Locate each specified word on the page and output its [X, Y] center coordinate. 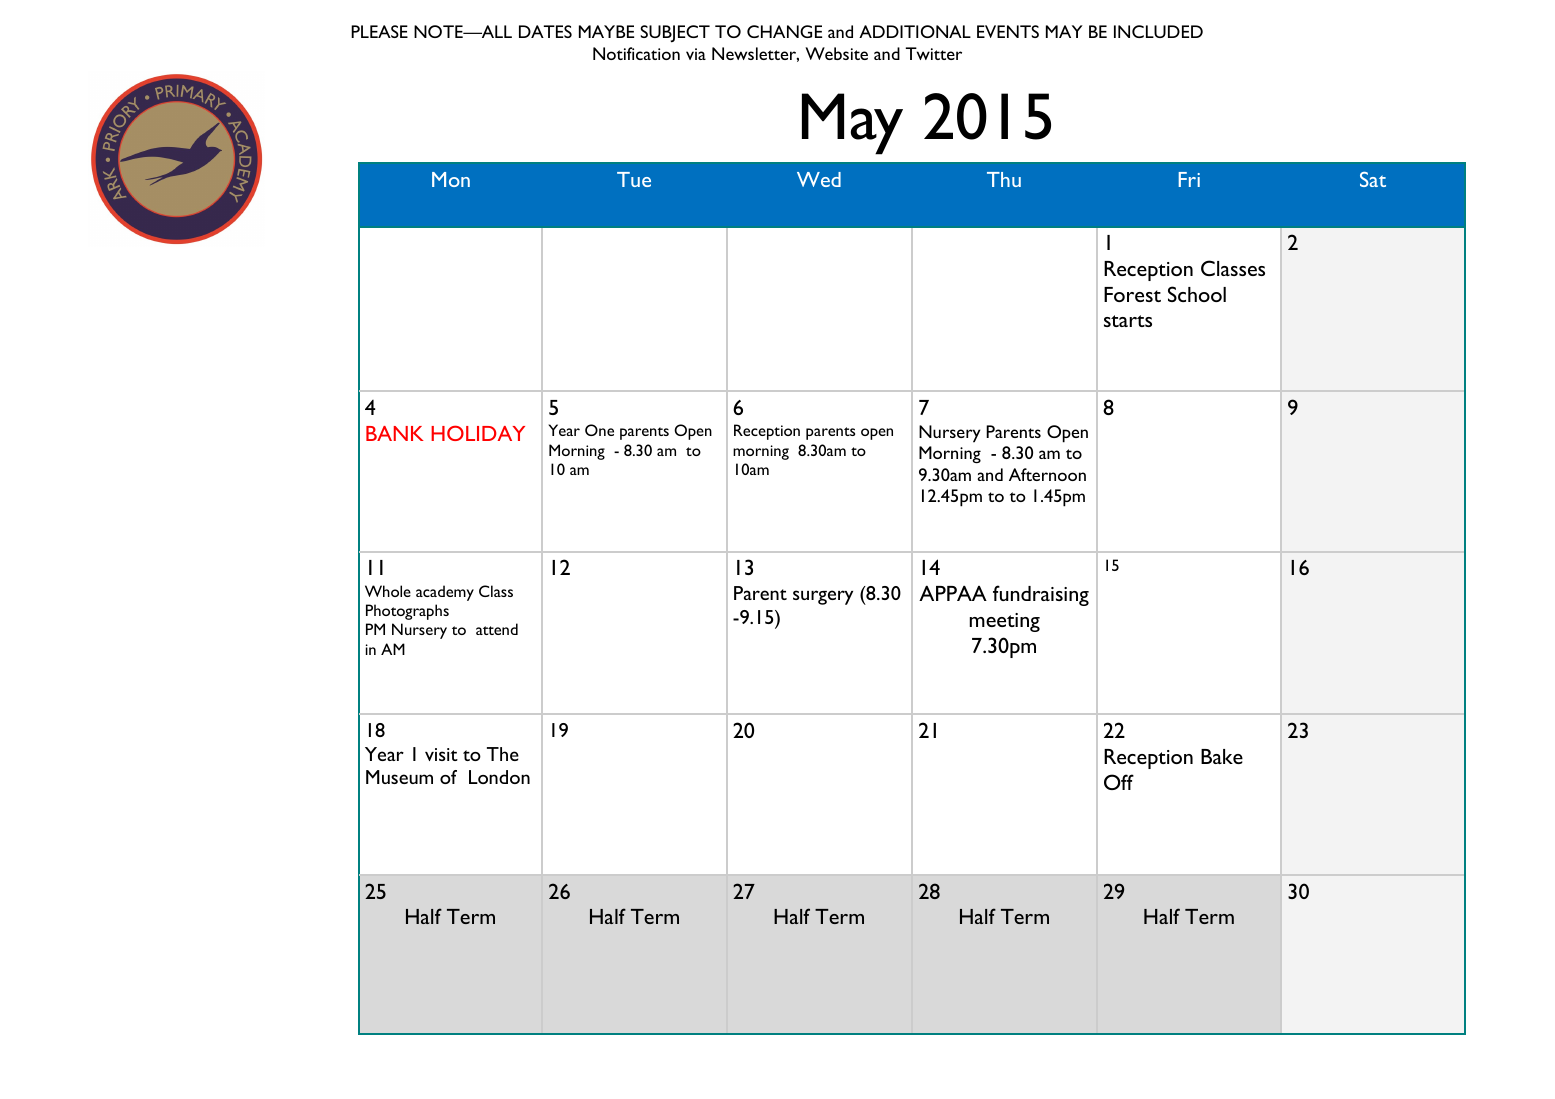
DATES [545, 31]
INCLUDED [1158, 31]
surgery [823, 597]
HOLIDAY [478, 433]
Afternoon [1047, 474]
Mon [451, 179]
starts [1128, 321]
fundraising [1041, 595]
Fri [1189, 179]
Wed [819, 179]
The [503, 754]
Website [836, 53]
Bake [1222, 756]
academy [445, 593]
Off [1119, 782]
